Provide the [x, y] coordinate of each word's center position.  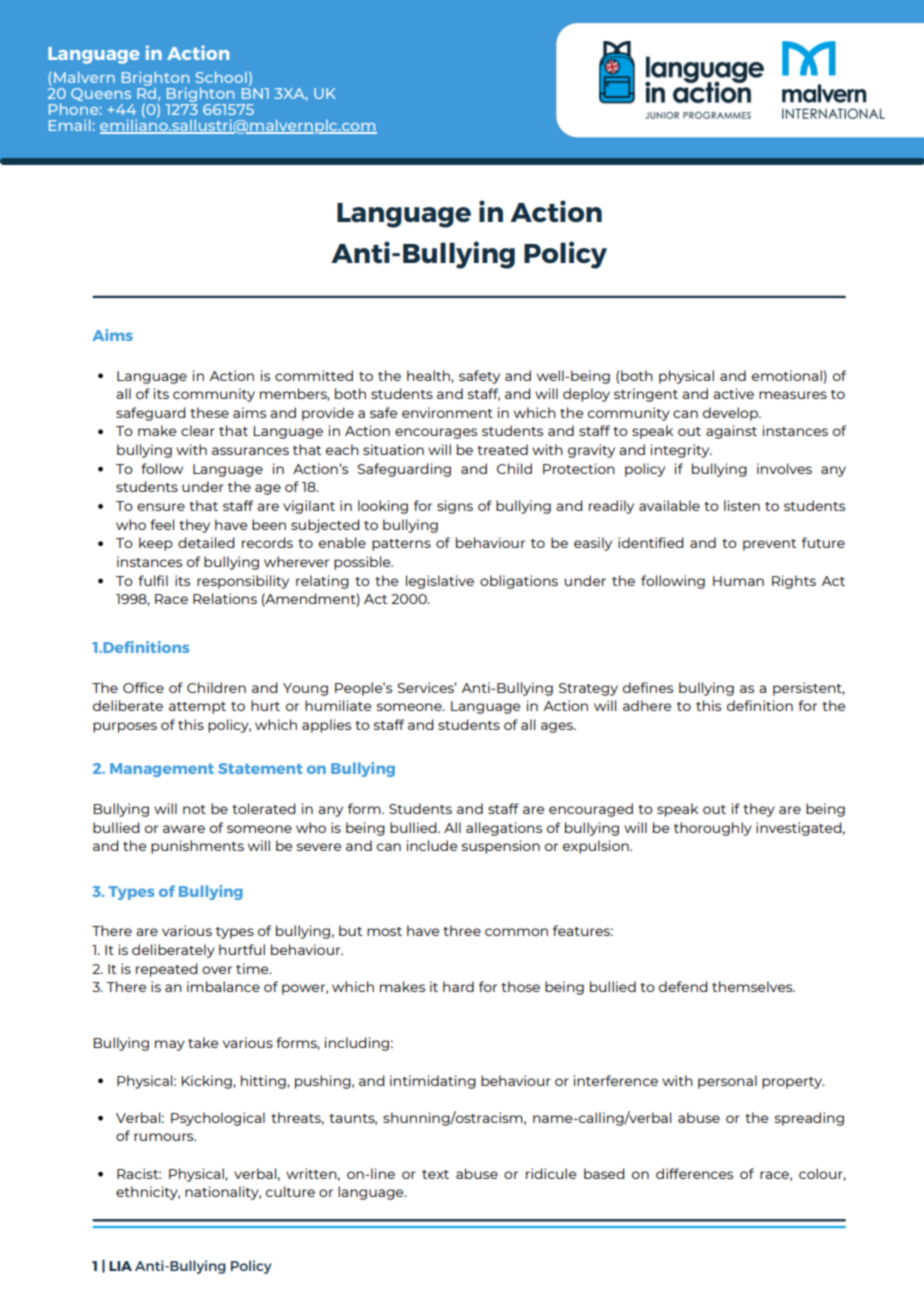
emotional [787, 375]
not [194, 809]
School [221, 77]
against [731, 432]
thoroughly [713, 829]
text [435, 1174]
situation [393, 449]
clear [198, 430]
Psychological [218, 1119]
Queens [101, 94]
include [432, 845]
